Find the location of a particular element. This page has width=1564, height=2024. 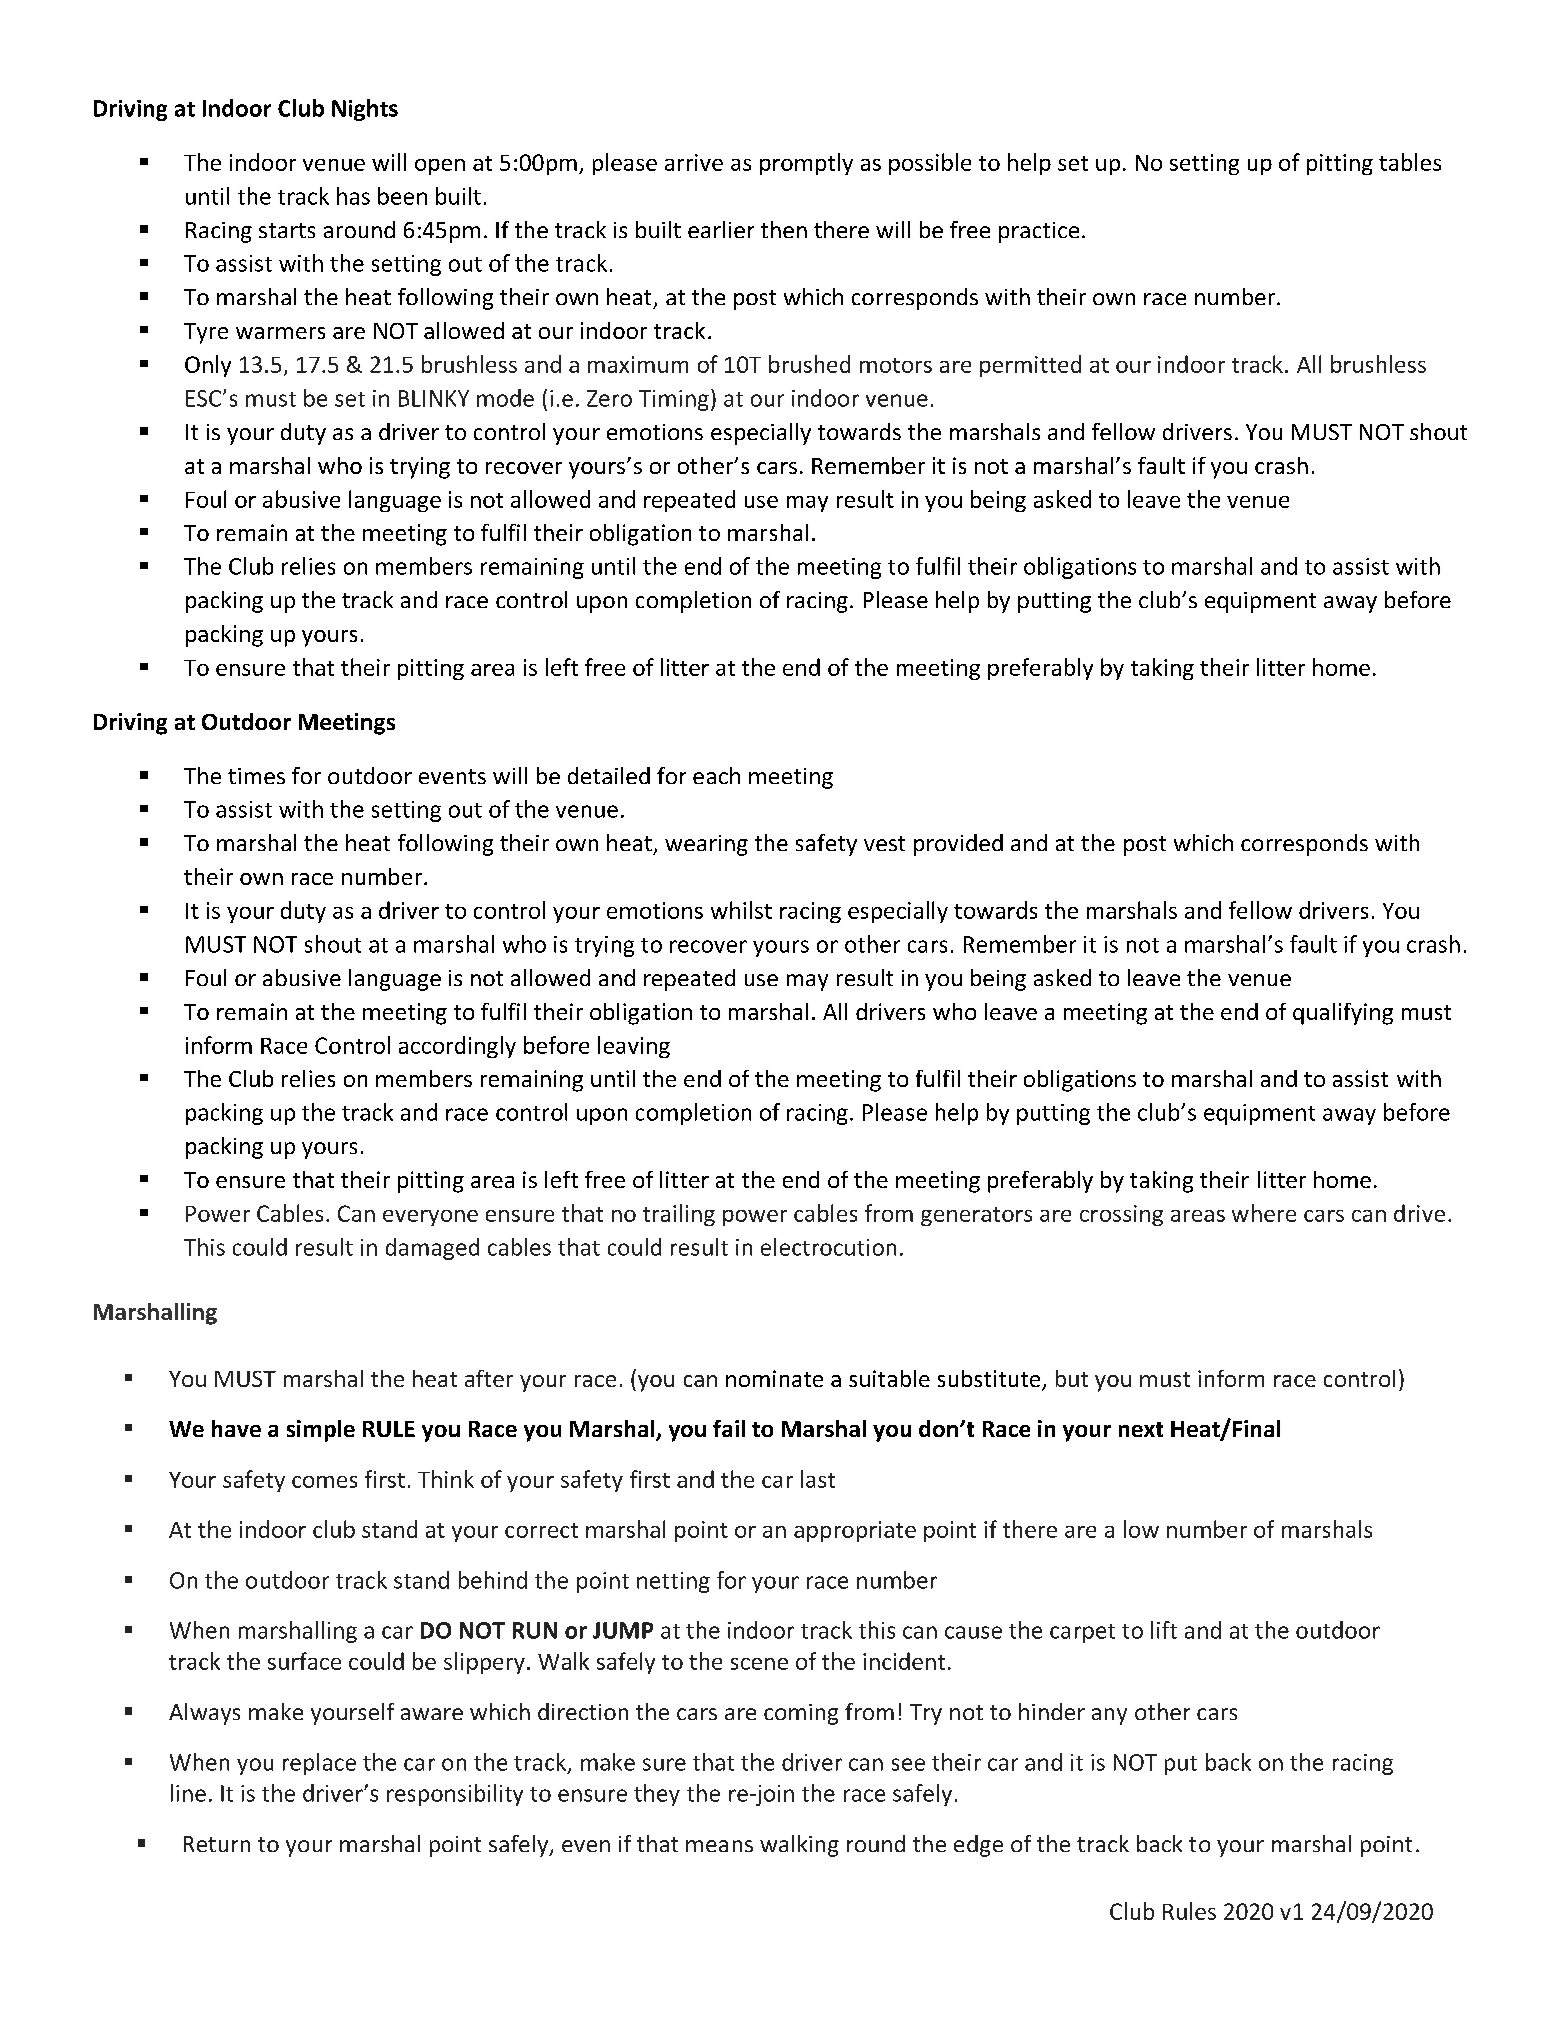

each is located at coordinates (716, 775).
